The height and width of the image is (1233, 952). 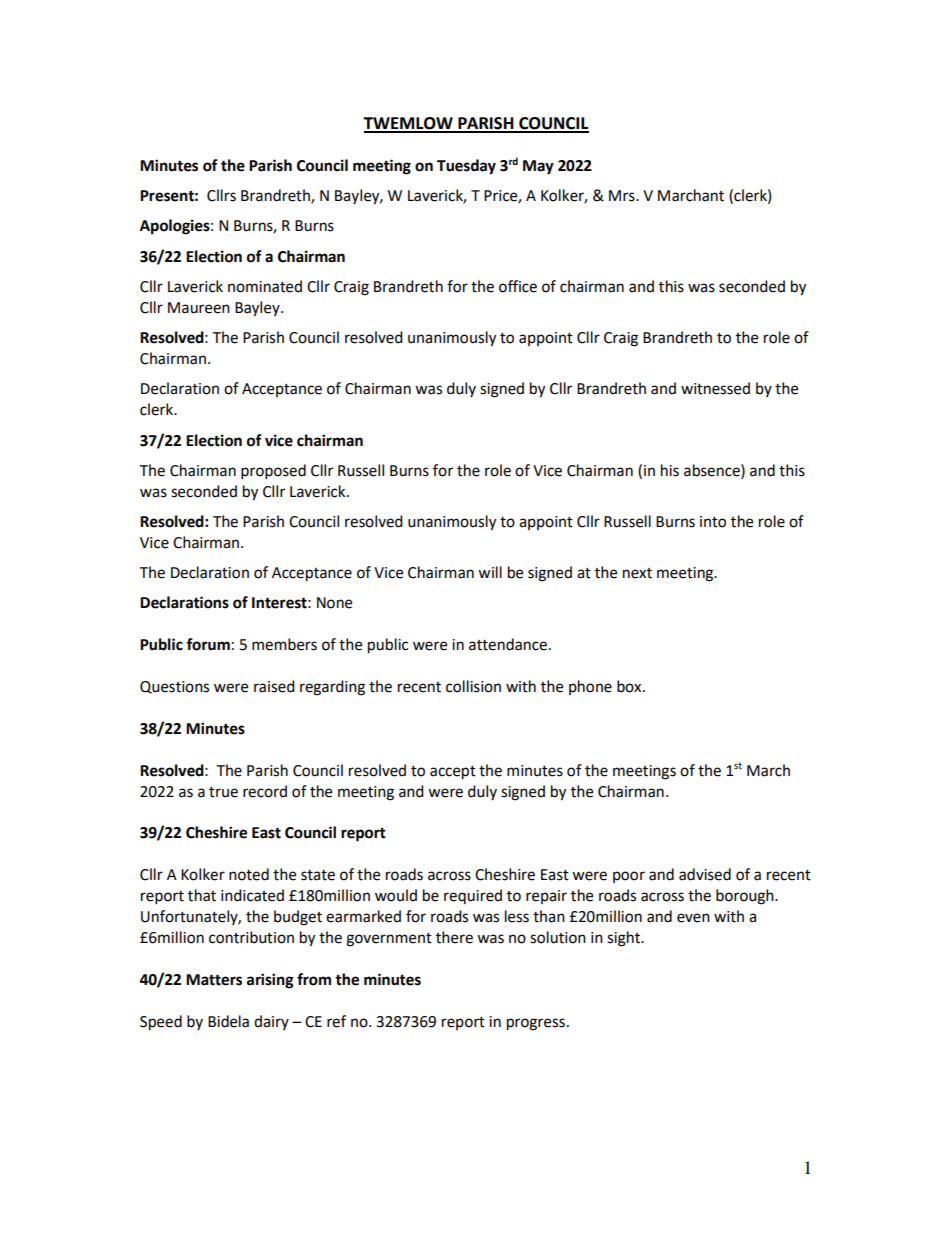 I want to click on sight, so click(x=624, y=939).
